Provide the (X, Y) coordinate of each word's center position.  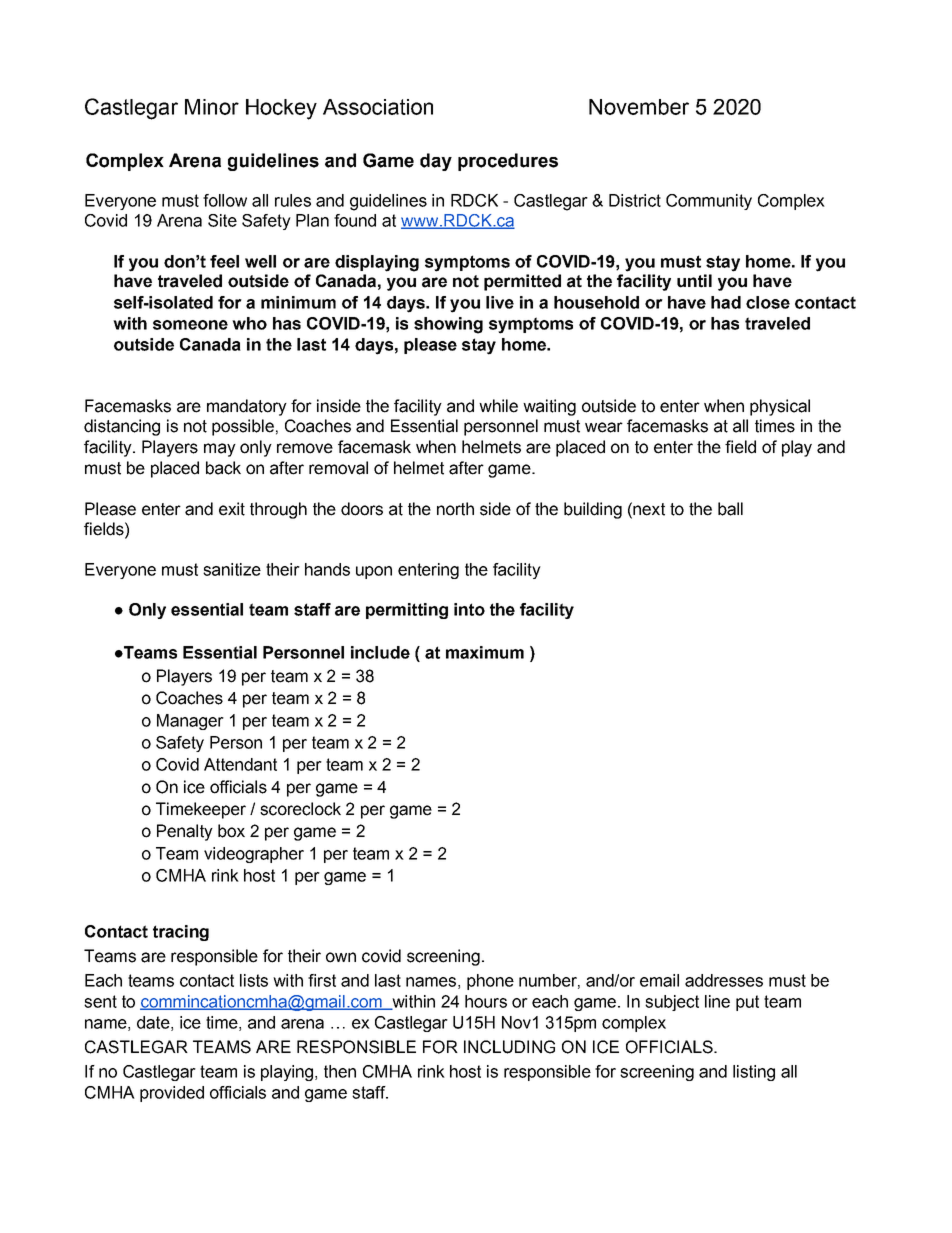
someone (190, 325)
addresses (724, 980)
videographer (254, 855)
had (726, 302)
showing (448, 325)
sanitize (232, 569)
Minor (212, 107)
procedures (508, 162)
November (639, 107)
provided (172, 1094)
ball (730, 509)
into (469, 609)
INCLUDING (509, 1047)
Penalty (185, 832)
